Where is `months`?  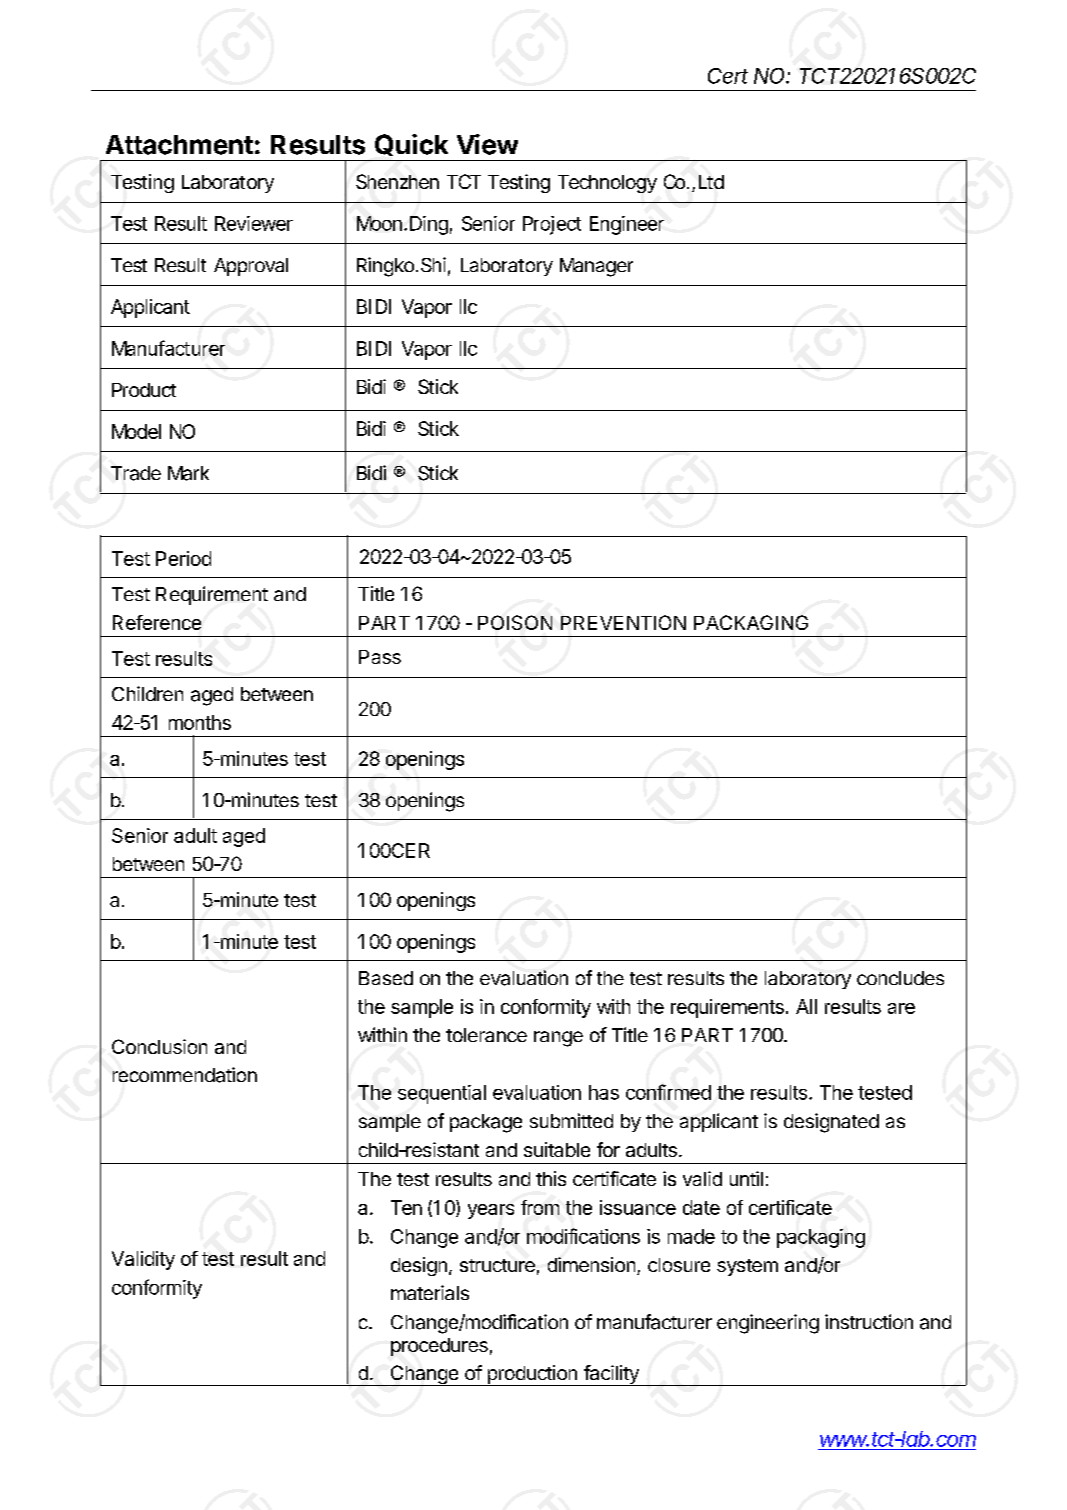
months is located at coordinates (200, 722).
